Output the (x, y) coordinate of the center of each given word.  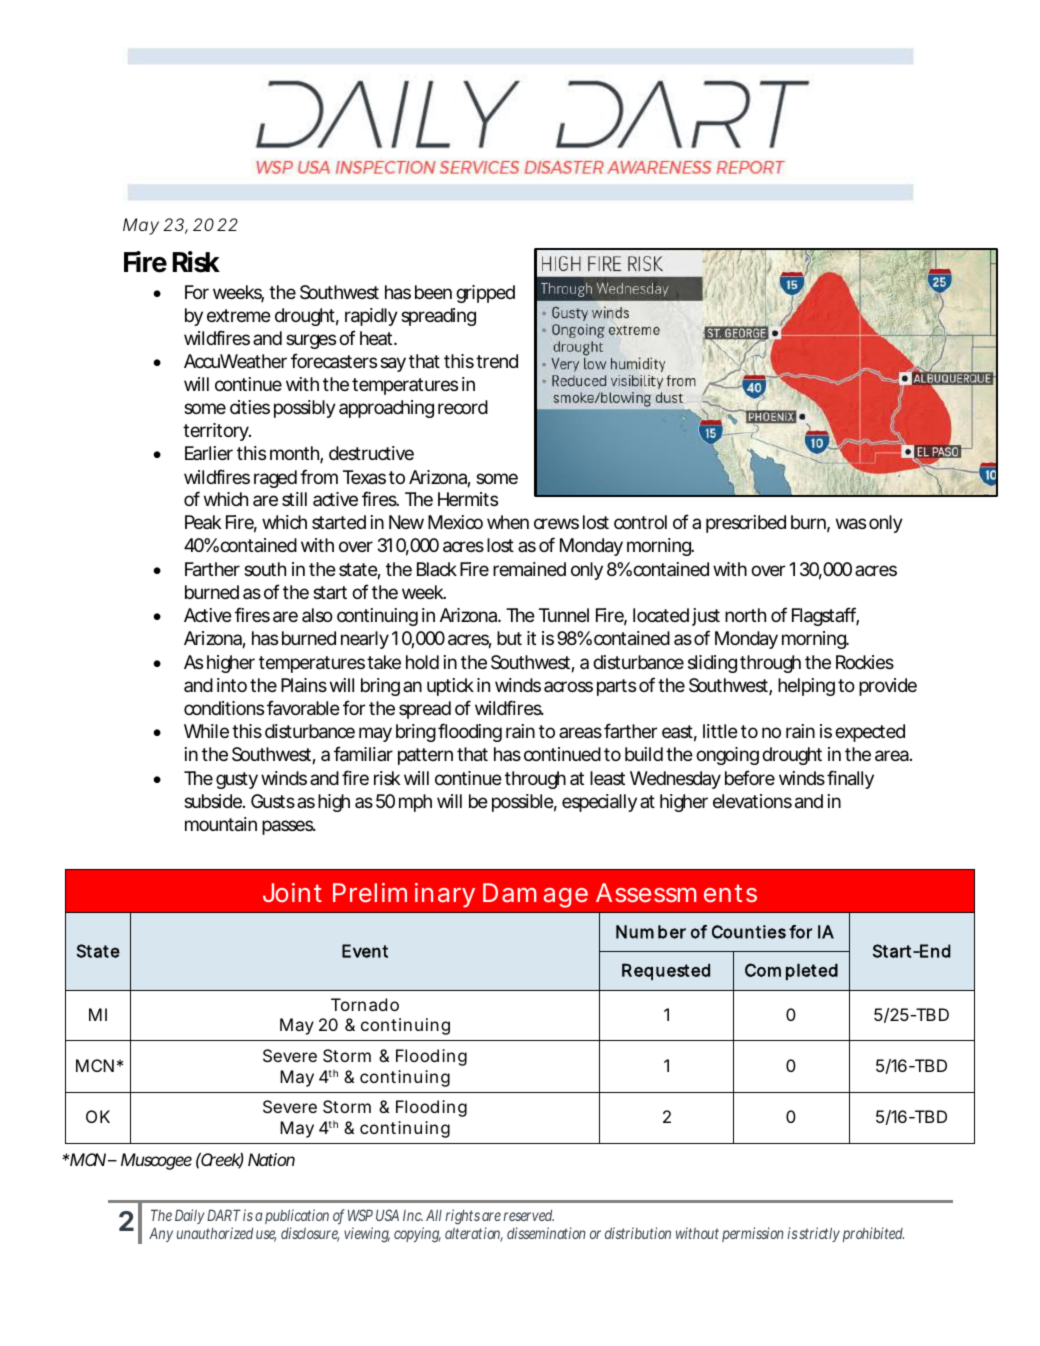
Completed (791, 971)
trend (497, 361)
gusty (237, 780)
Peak (203, 522)
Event (365, 951)
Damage (535, 895)
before (750, 777)
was (851, 524)
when (508, 522)
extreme (239, 315)
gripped (485, 294)
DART (224, 1215)
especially (599, 803)
